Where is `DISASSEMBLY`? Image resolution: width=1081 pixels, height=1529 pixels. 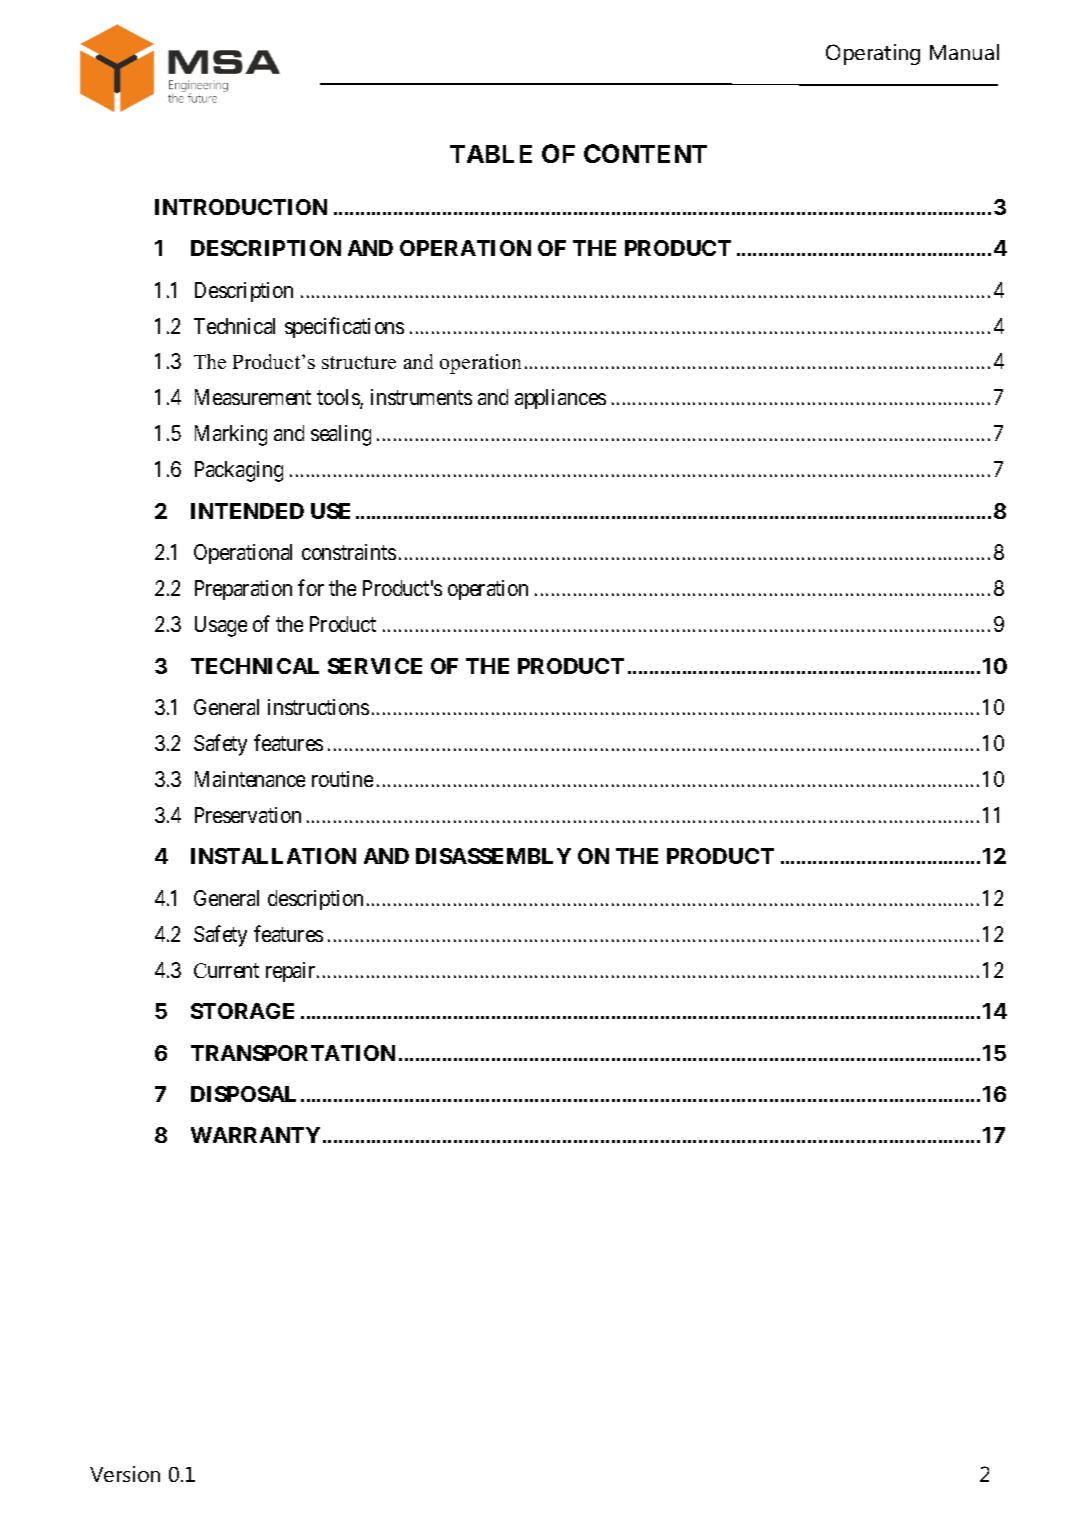 DISASSEMBLY is located at coordinates (493, 856).
